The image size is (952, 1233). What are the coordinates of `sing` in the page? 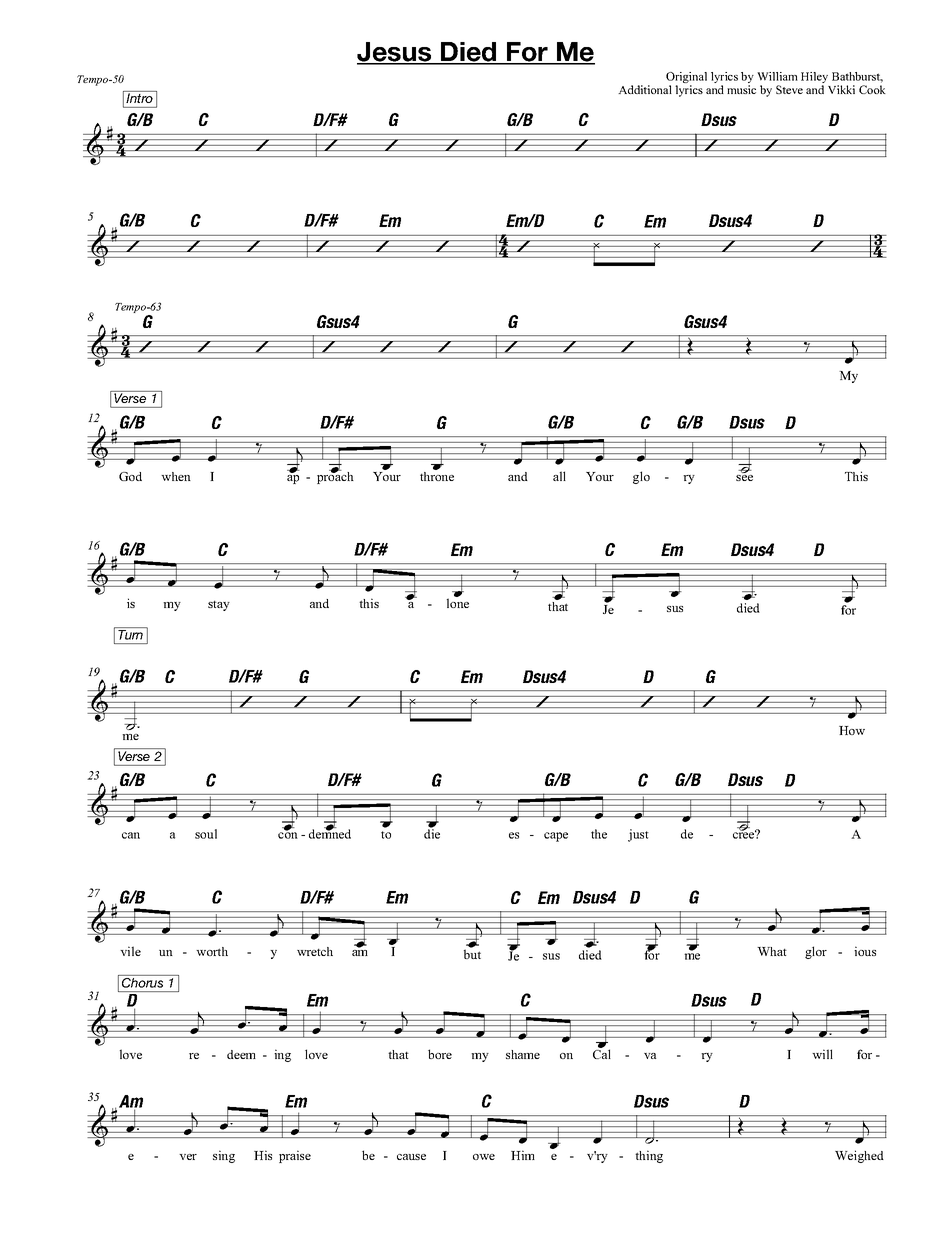 It's located at (224, 1156).
